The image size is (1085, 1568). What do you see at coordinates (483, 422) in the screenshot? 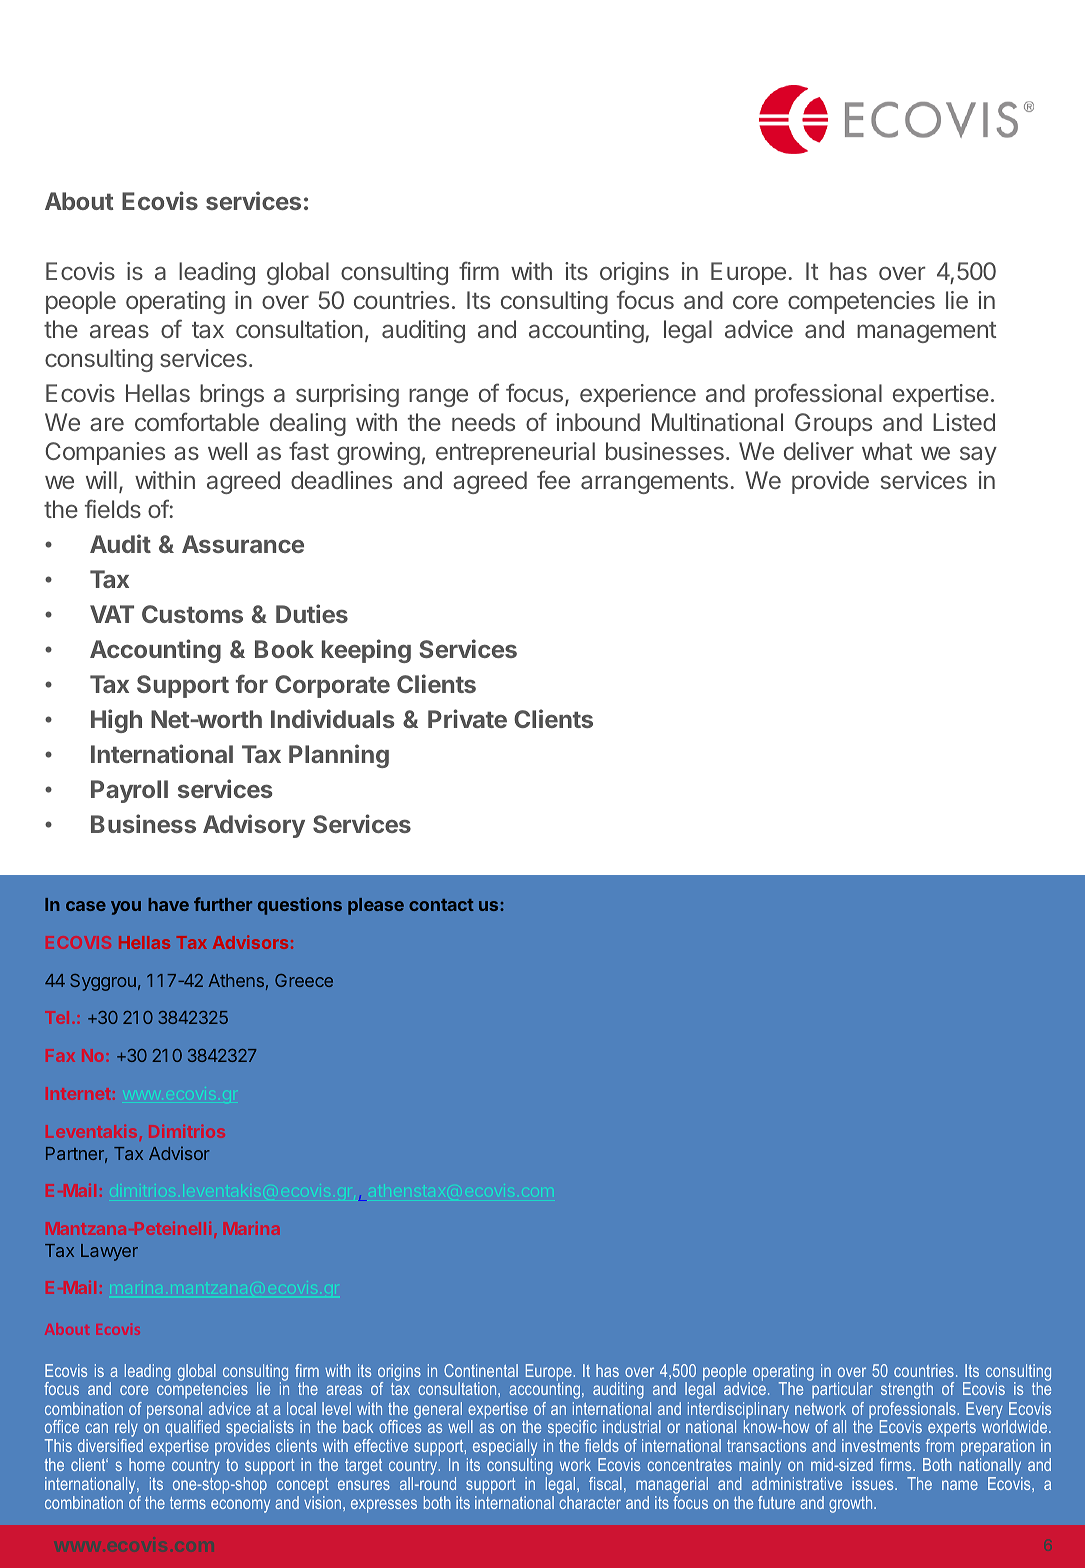
I see `needs` at bounding box center [483, 422].
